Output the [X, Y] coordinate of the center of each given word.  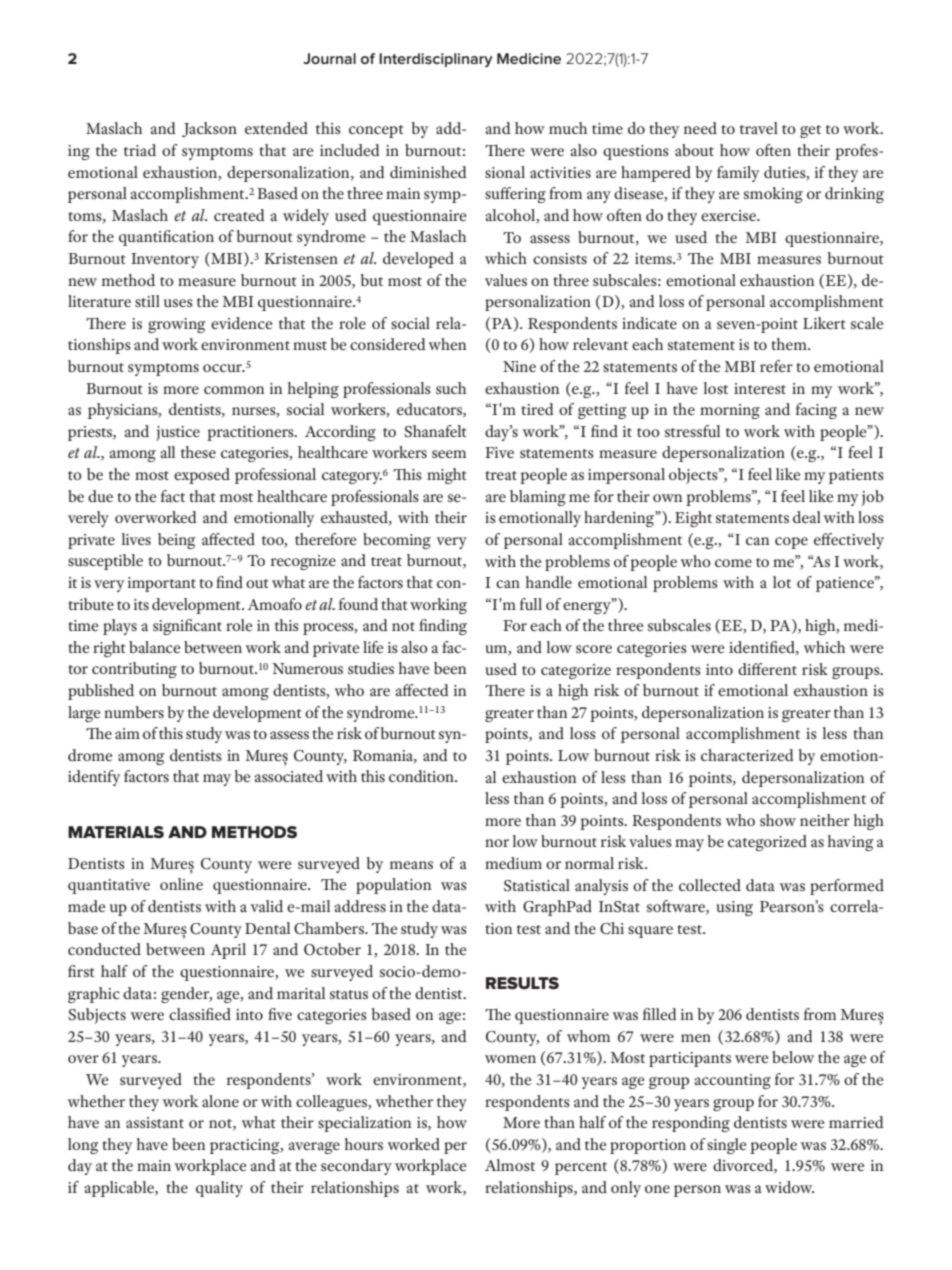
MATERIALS [116, 832]
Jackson [209, 129]
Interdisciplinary [436, 60]
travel [759, 128]
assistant [155, 1122]
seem [449, 454]
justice [178, 433]
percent [581, 1168]
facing [816, 411]
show [778, 820]
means [411, 865]
